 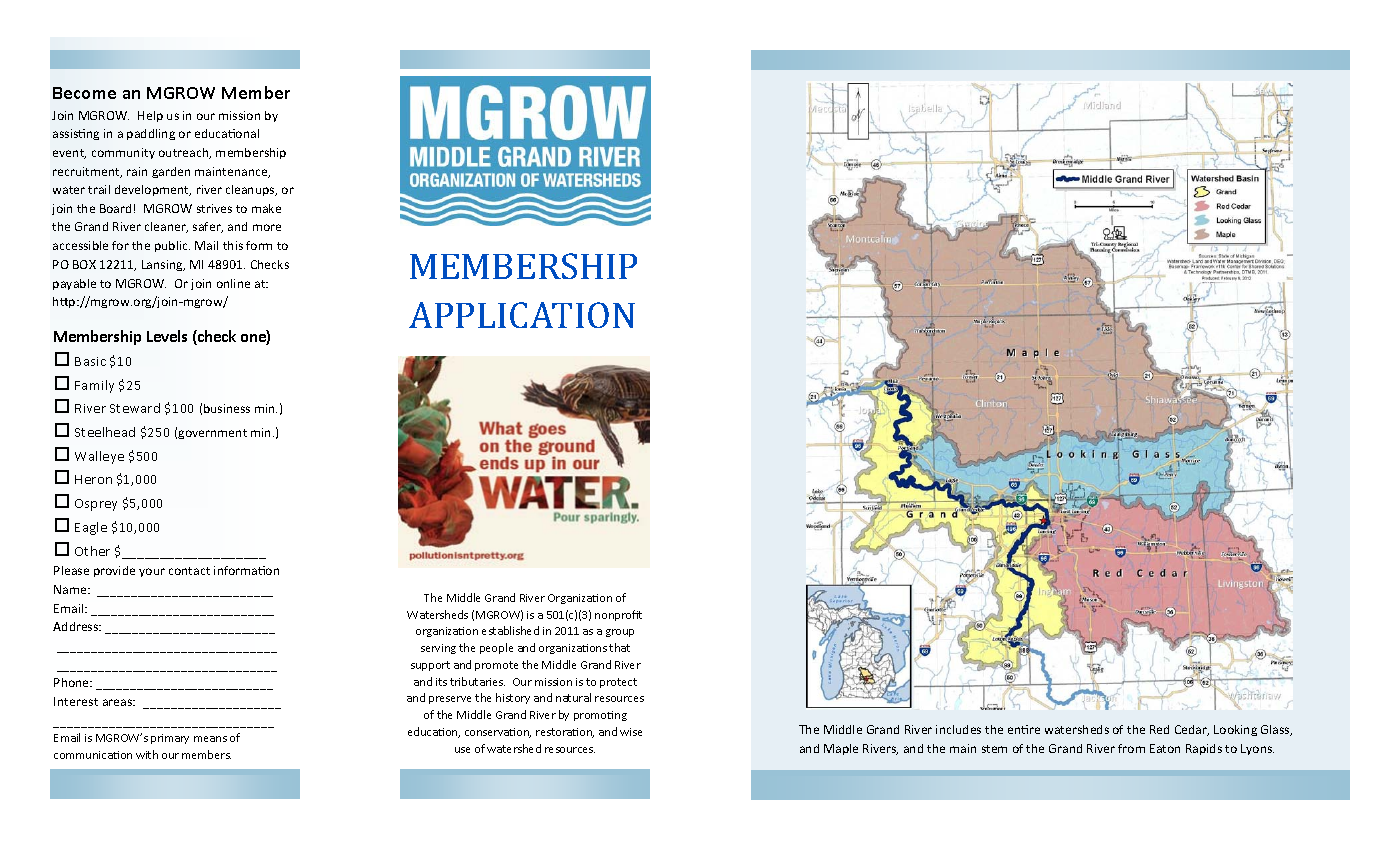 What do you see at coordinates (233, 245) in the screenshot?
I see `this` at bounding box center [233, 245].
